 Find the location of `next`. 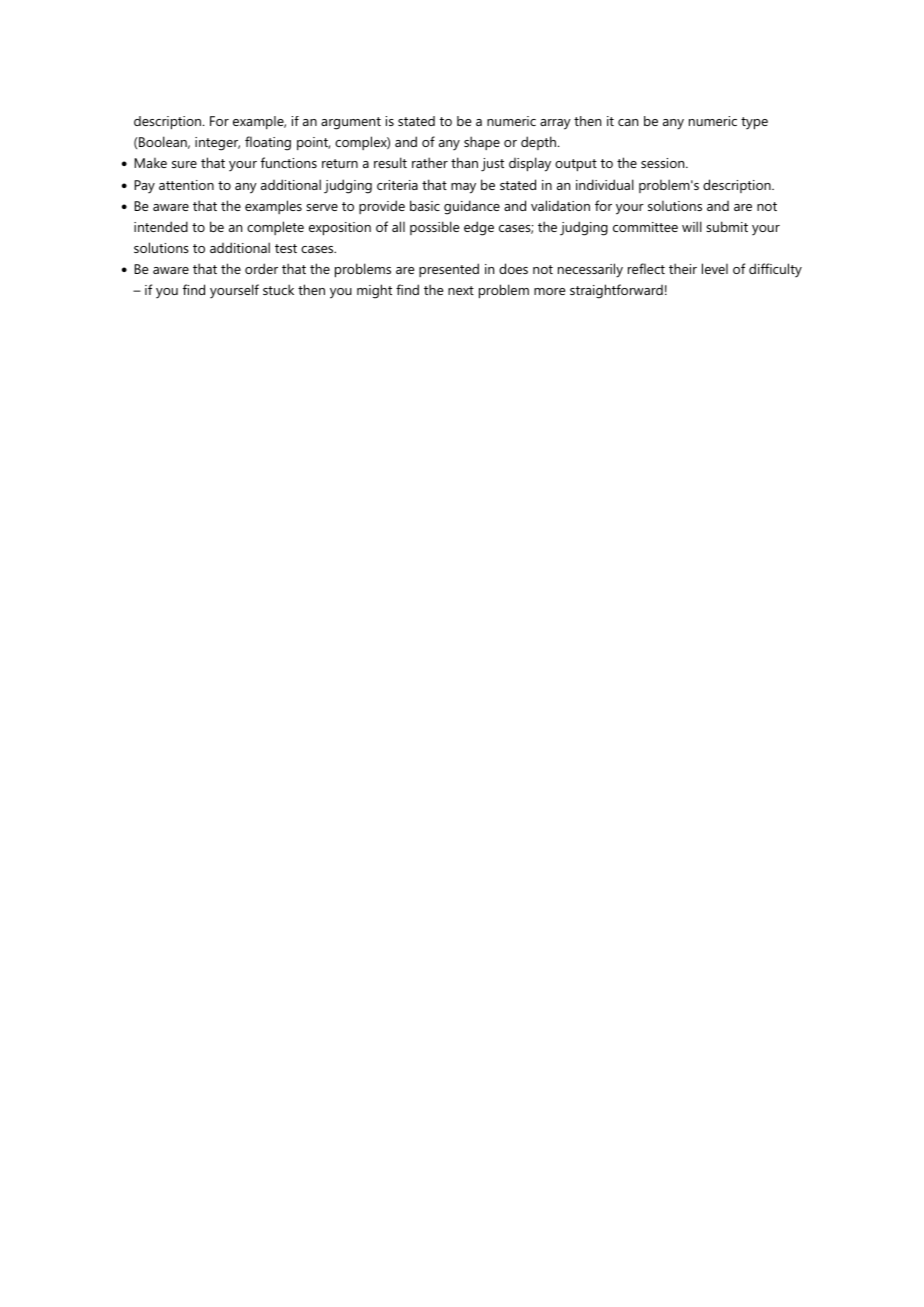

next is located at coordinates (461, 290).
